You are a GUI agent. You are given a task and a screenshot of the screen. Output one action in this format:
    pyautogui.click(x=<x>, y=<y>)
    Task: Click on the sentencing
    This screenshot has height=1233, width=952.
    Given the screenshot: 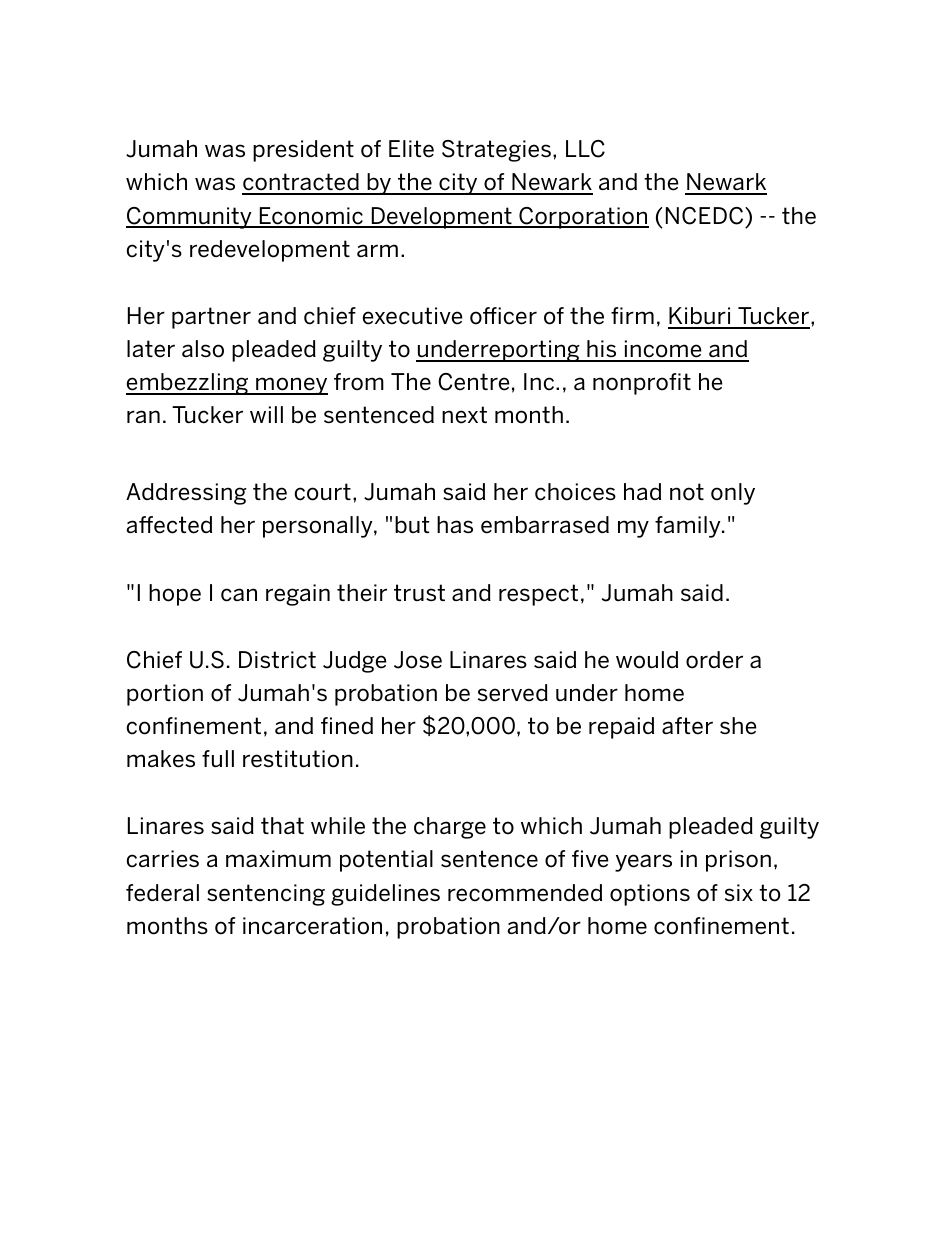 What is the action you would take?
    pyautogui.click(x=266, y=895)
